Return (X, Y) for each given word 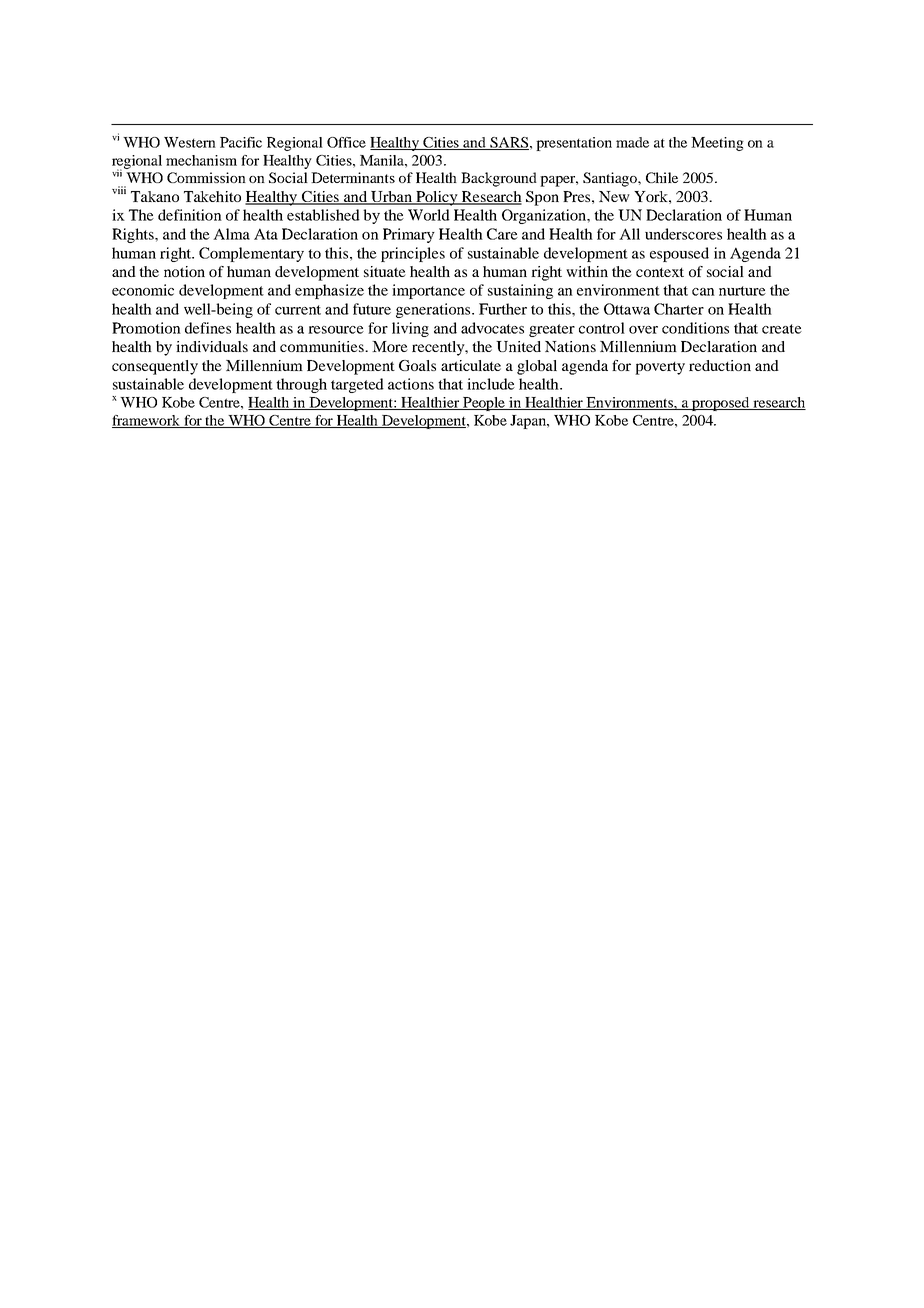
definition (190, 215)
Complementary (251, 254)
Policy (437, 198)
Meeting (717, 144)
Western (190, 142)
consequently (155, 367)
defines (208, 328)
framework (147, 421)
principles (413, 254)
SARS (508, 143)
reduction (720, 365)
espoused (679, 254)
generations (434, 310)
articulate (471, 365)
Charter (679, 309)
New (614, 196)
